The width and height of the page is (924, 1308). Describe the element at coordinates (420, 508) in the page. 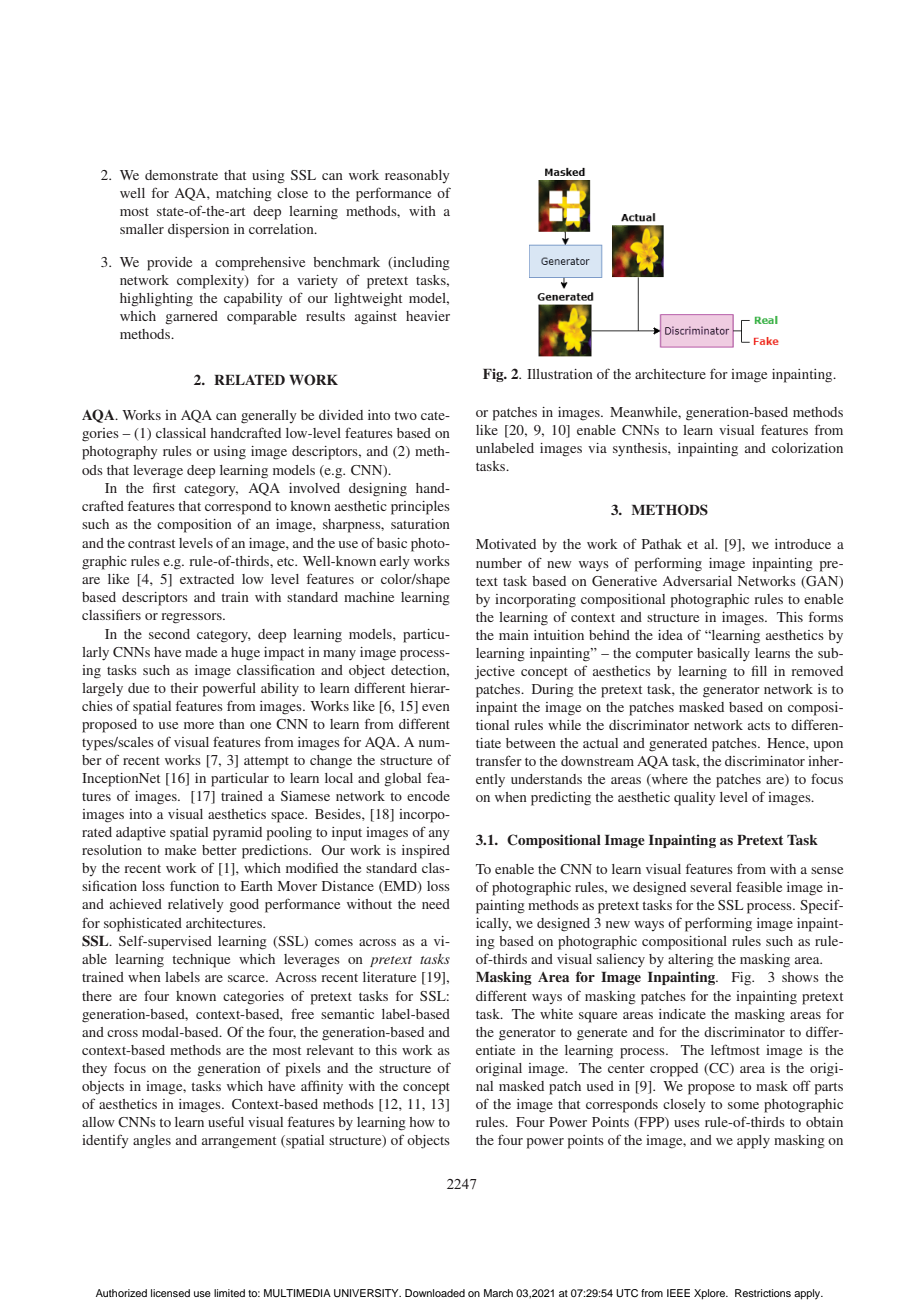

I see `principles` at that location.
